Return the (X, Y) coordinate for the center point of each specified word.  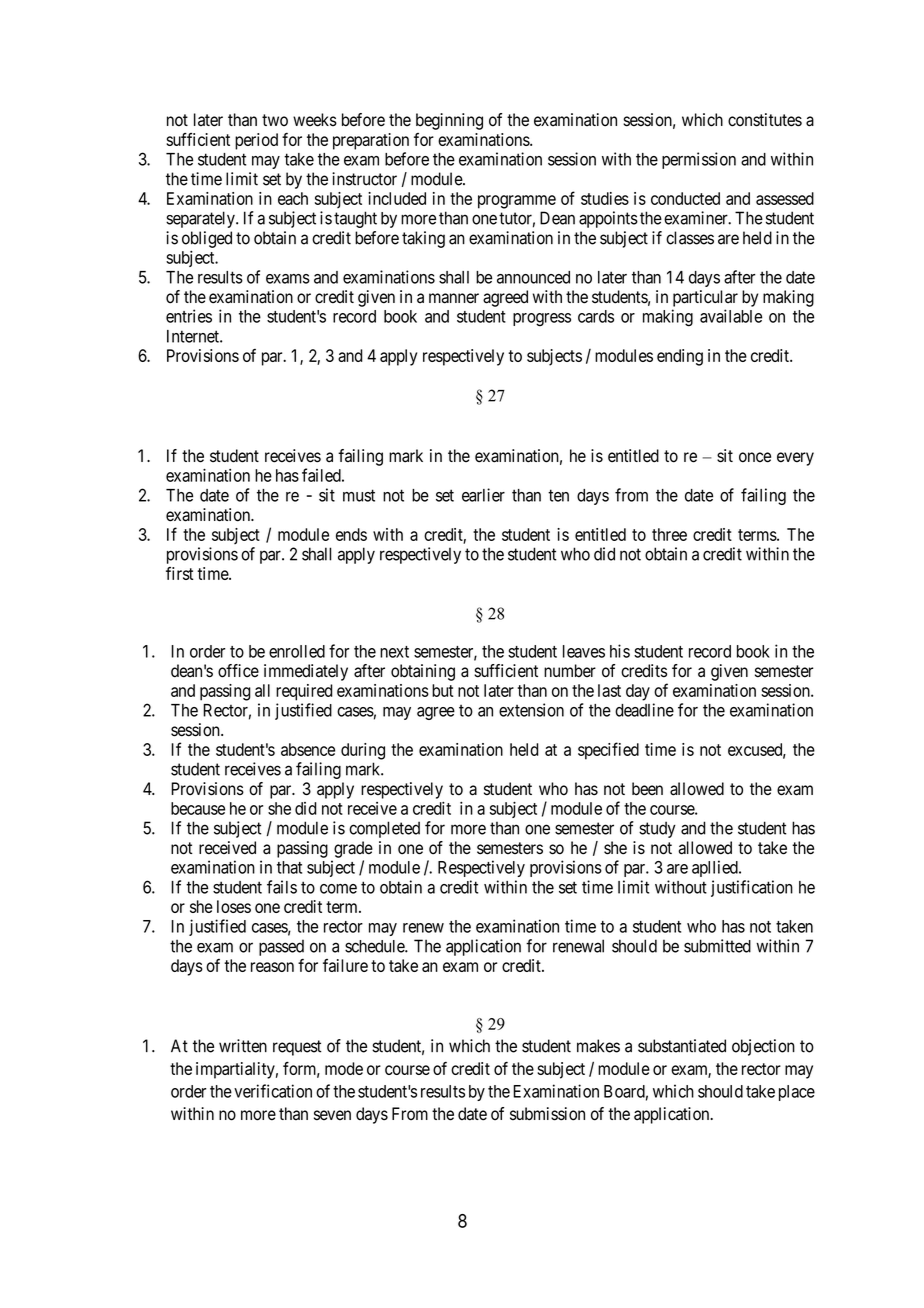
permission (699, 160)
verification (273, 1091)
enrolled (297, 651)
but (442, 690)
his (620, 651)
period (256, 141)
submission (547, 1114)
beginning (449, 121)
